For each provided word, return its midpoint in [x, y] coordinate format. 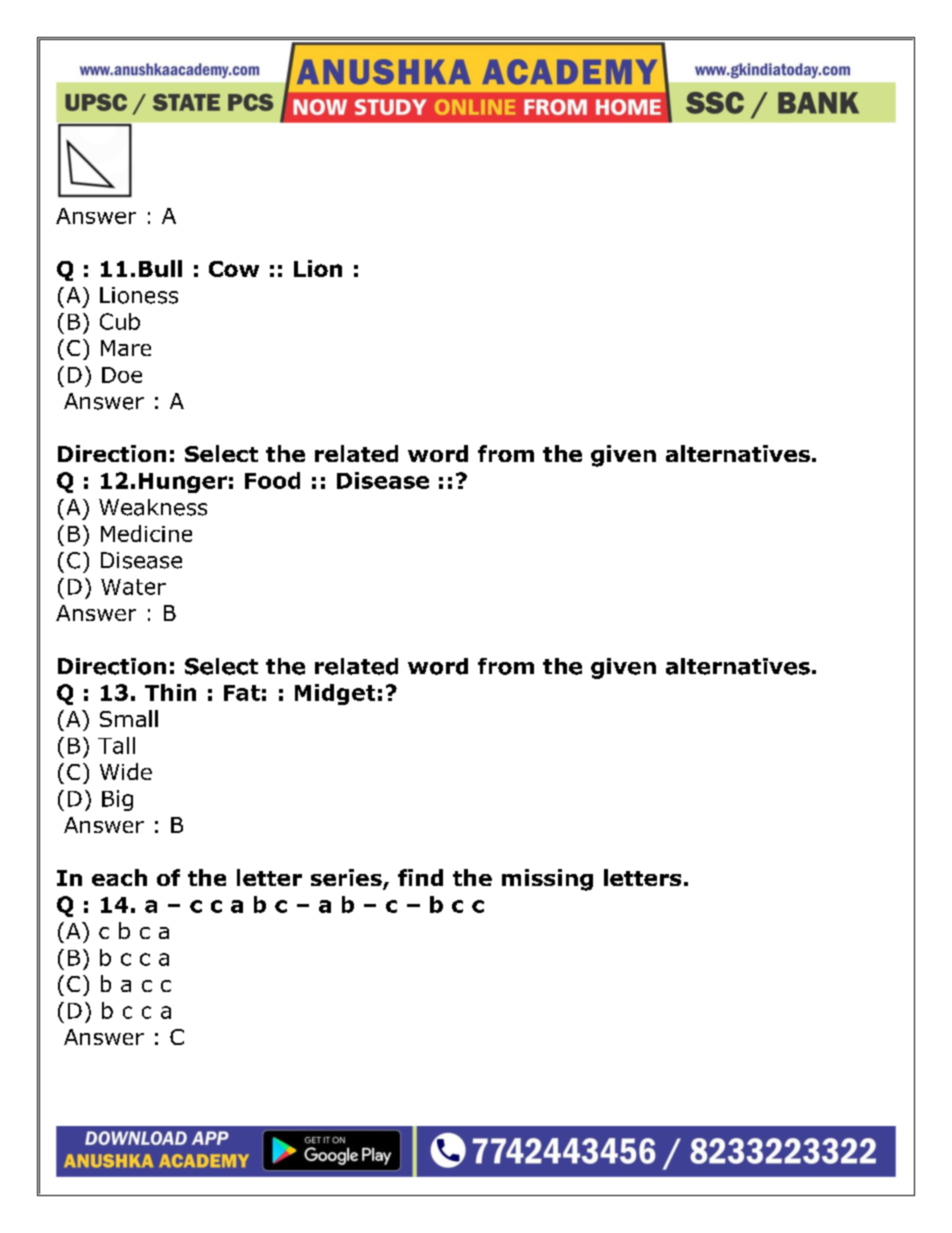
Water [133, 587]
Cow [234, 269]
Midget [335, 694]
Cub [120, 321]
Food [272, 480]
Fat [242, 693]
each [119, 877]
